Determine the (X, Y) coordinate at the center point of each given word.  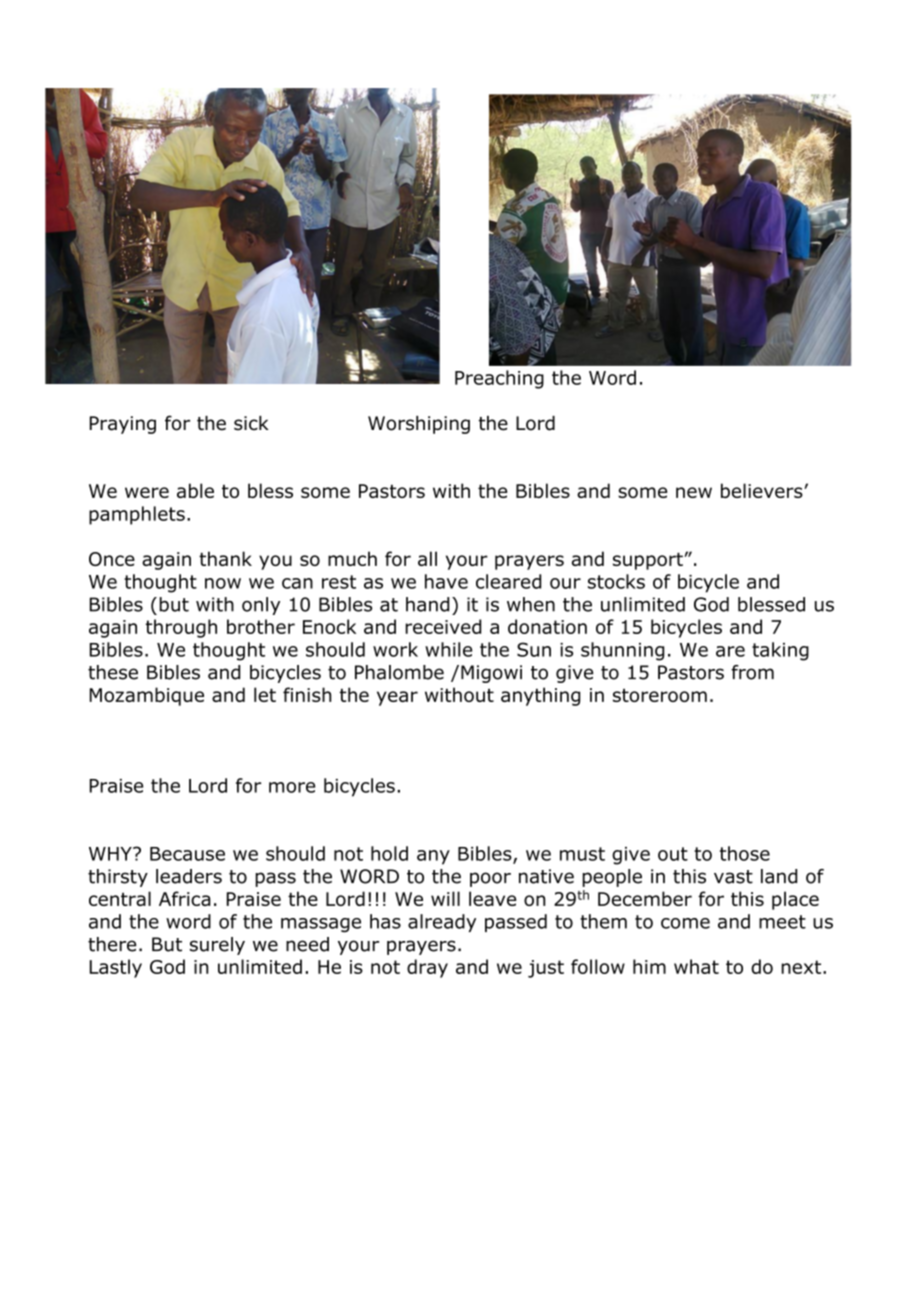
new (694, 492)
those (745, 853)
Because (187, 854)
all (427, 558)
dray (427, 968)
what (696, 966)
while (448, 649)
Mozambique (147, 696)
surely (217, 946)
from (752, 672)
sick (251, 423)
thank (225, 558)
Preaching (499, 379)
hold (389, 853)
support (649, 561)
